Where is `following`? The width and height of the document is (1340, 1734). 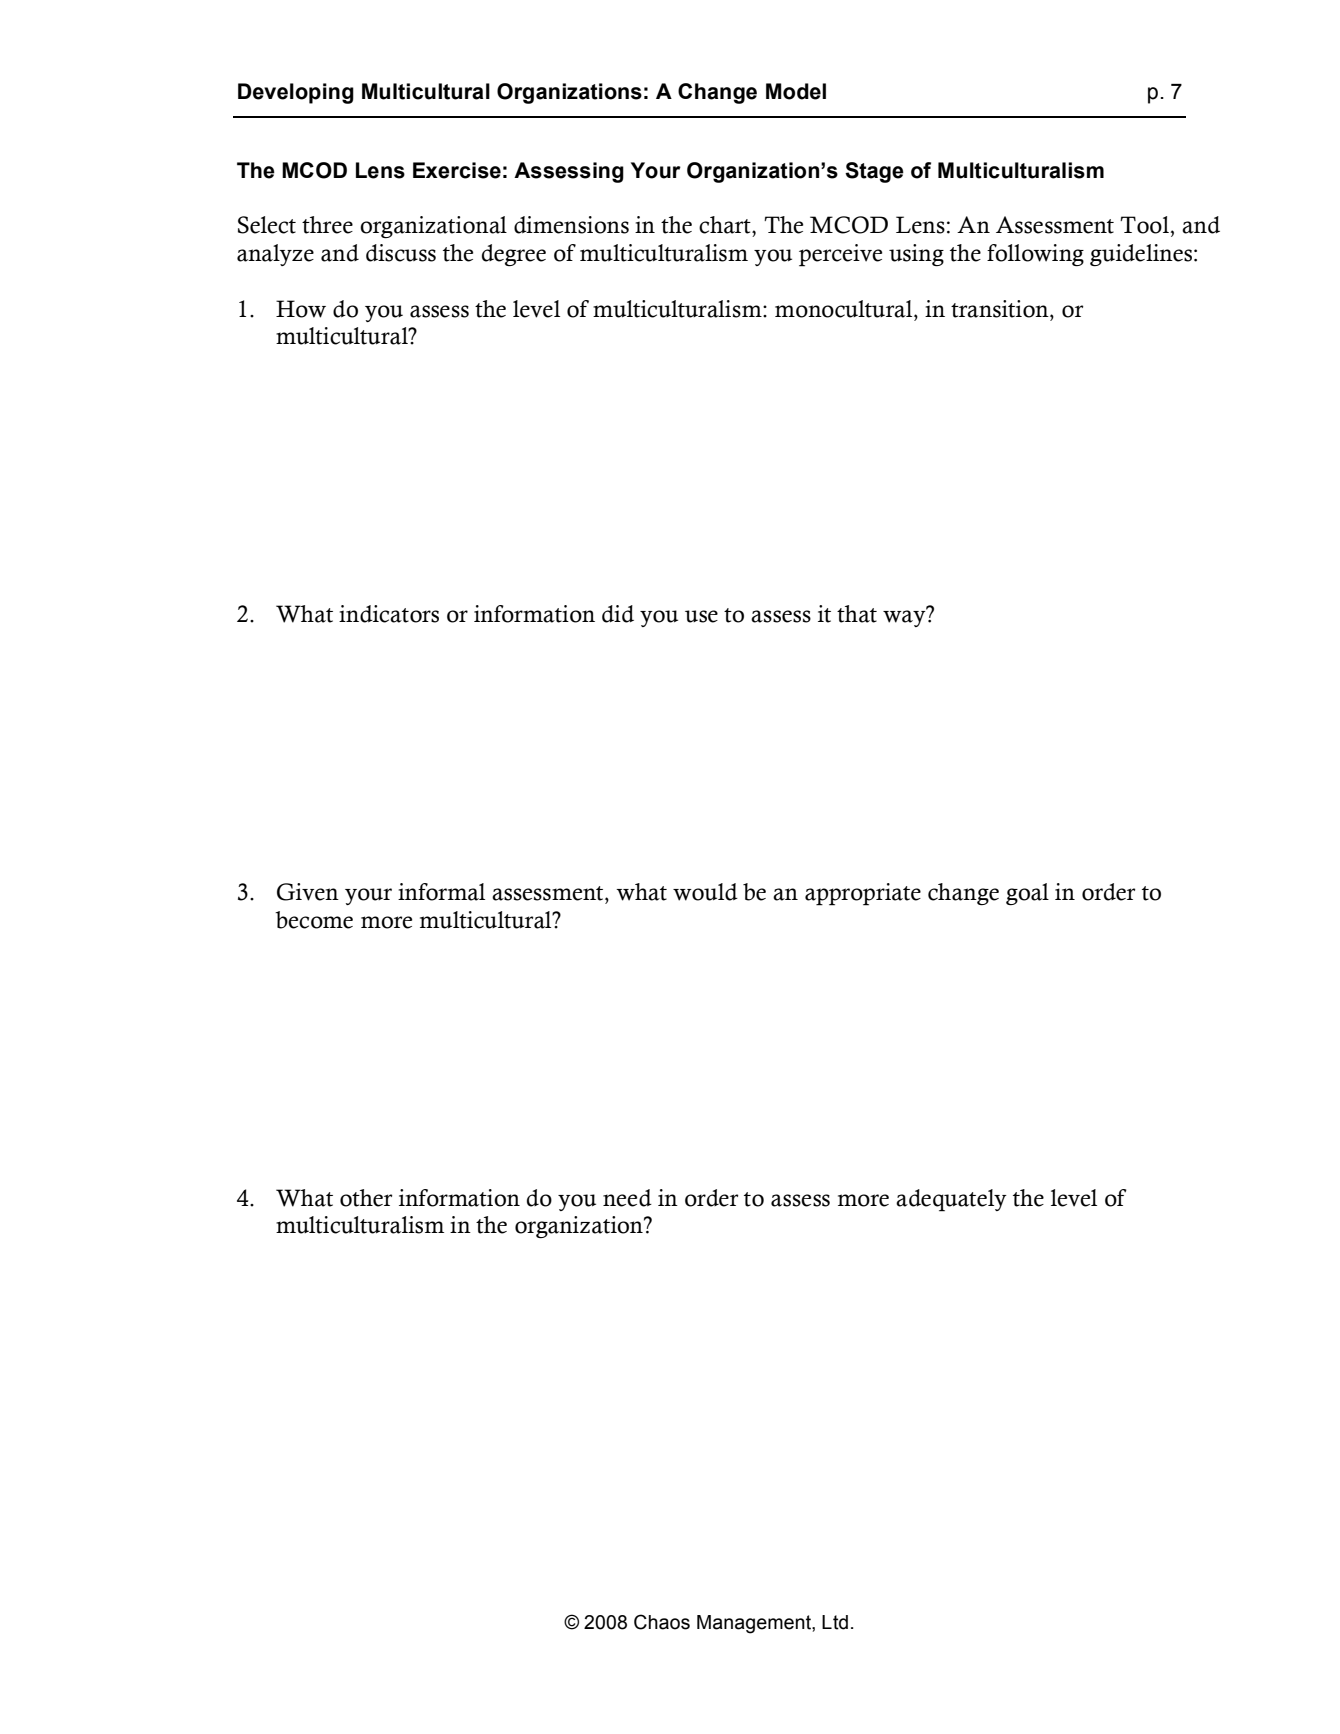 following is located at coordinates (1035, 255).
